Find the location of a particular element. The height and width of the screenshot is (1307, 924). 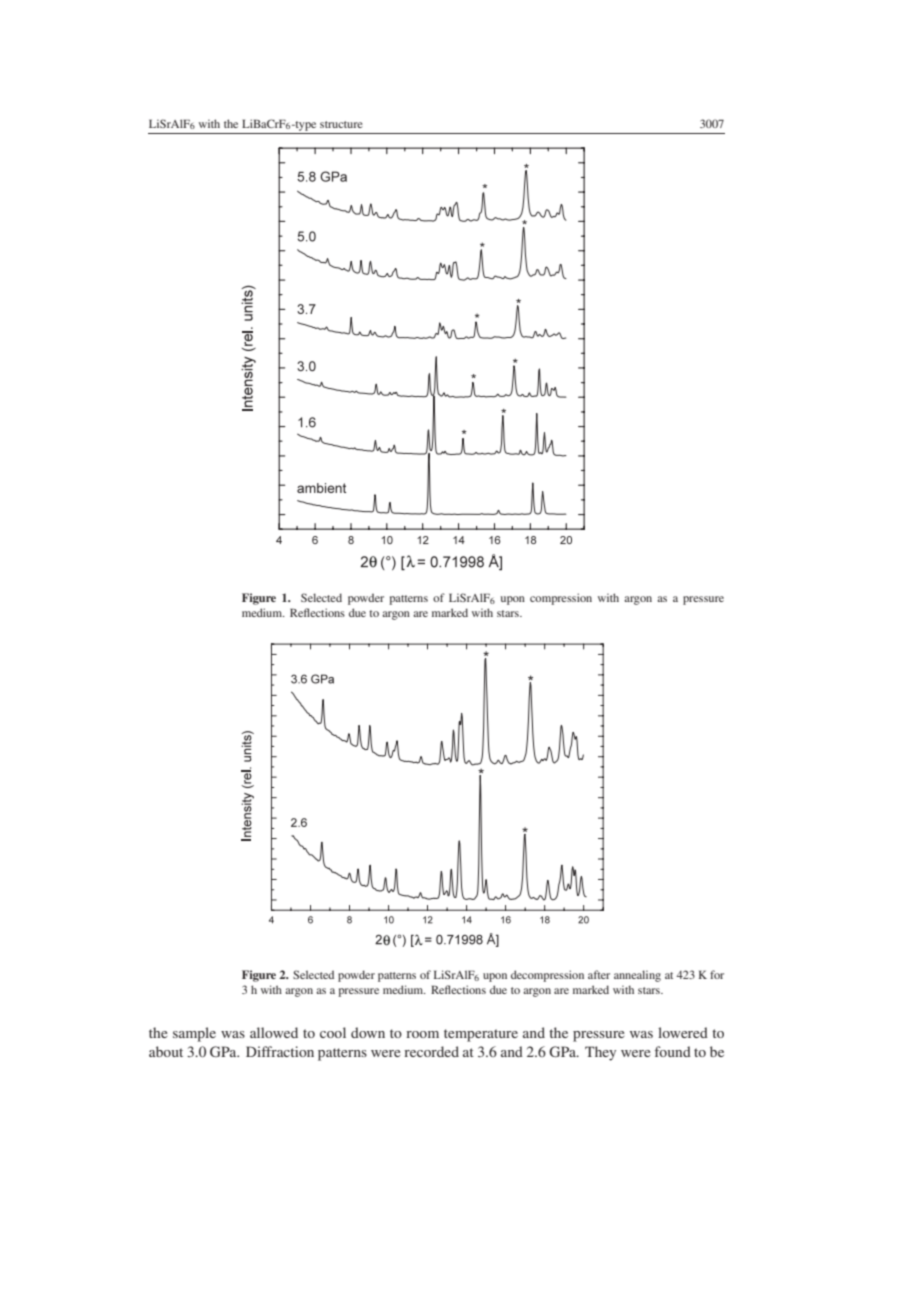

annealing is located at coordinates (637, 976).
